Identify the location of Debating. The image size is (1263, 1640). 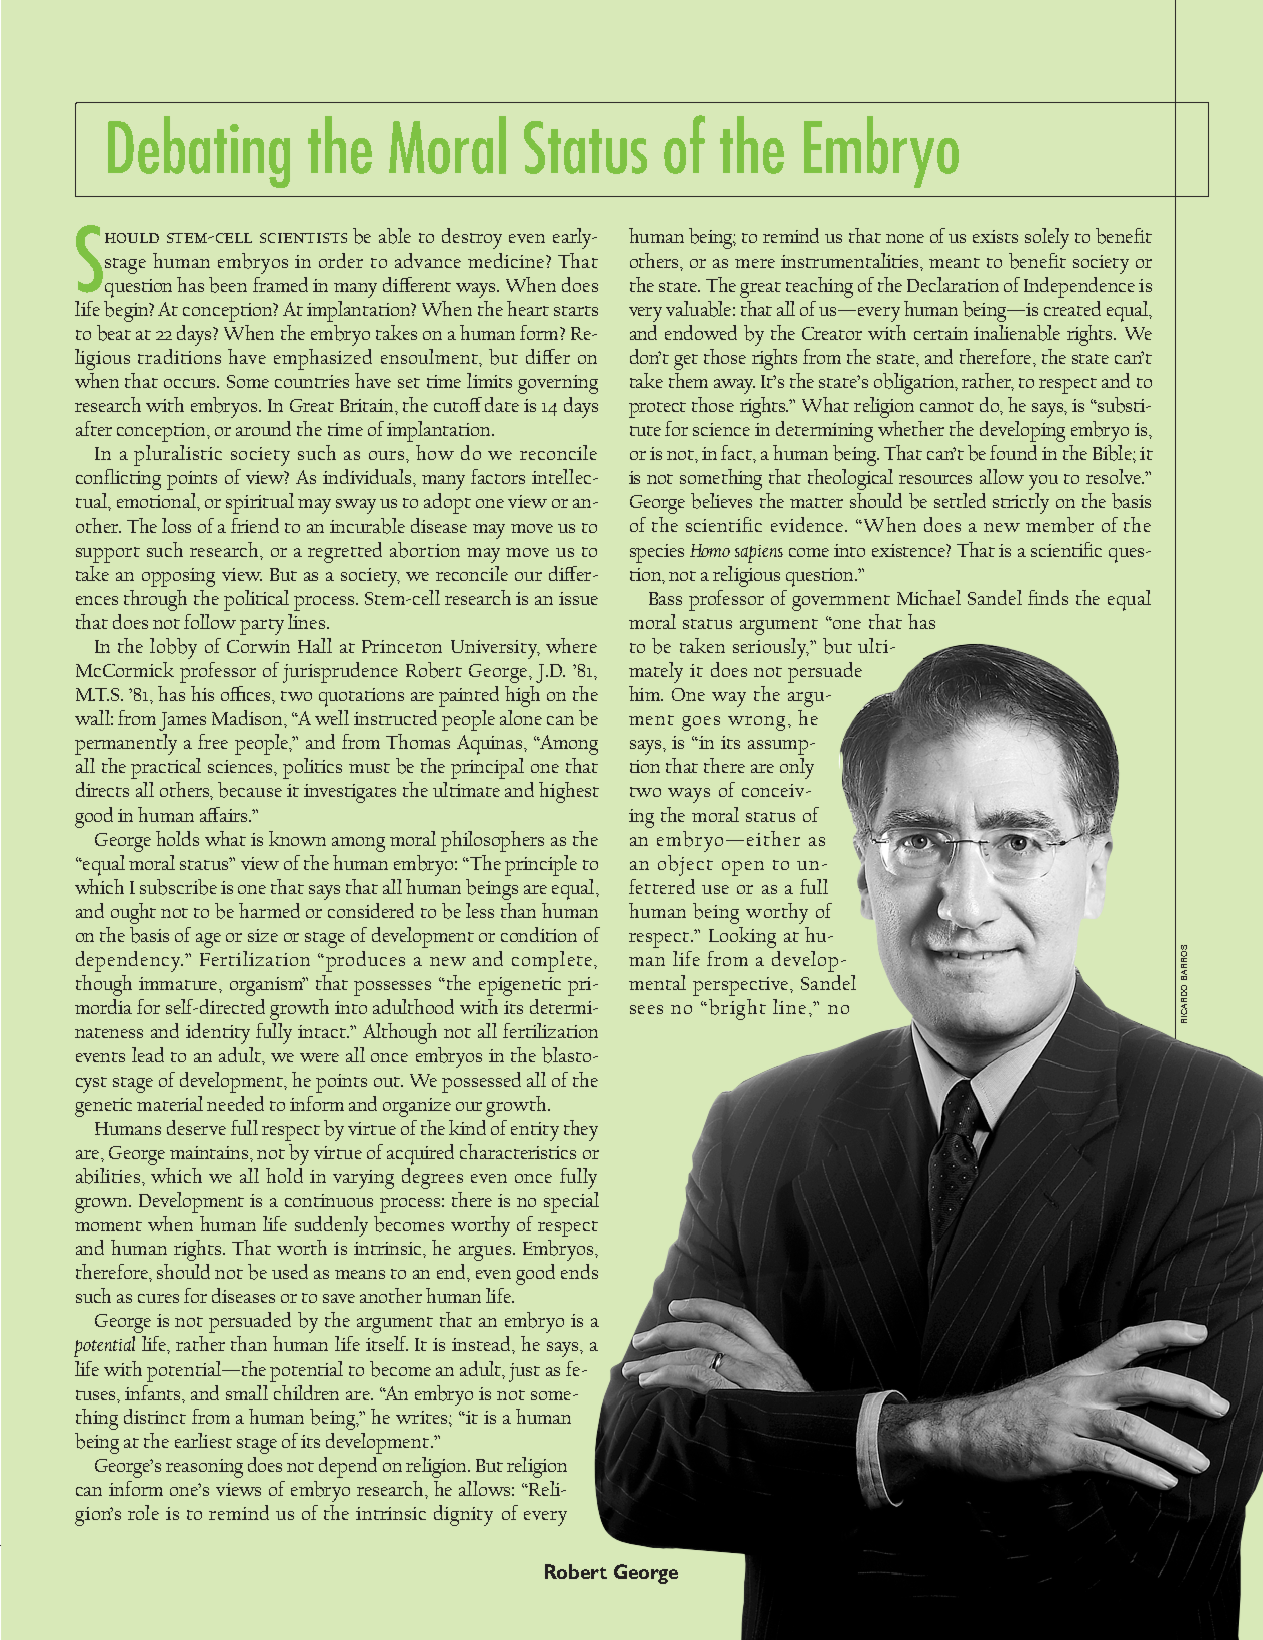
(199, 152).
